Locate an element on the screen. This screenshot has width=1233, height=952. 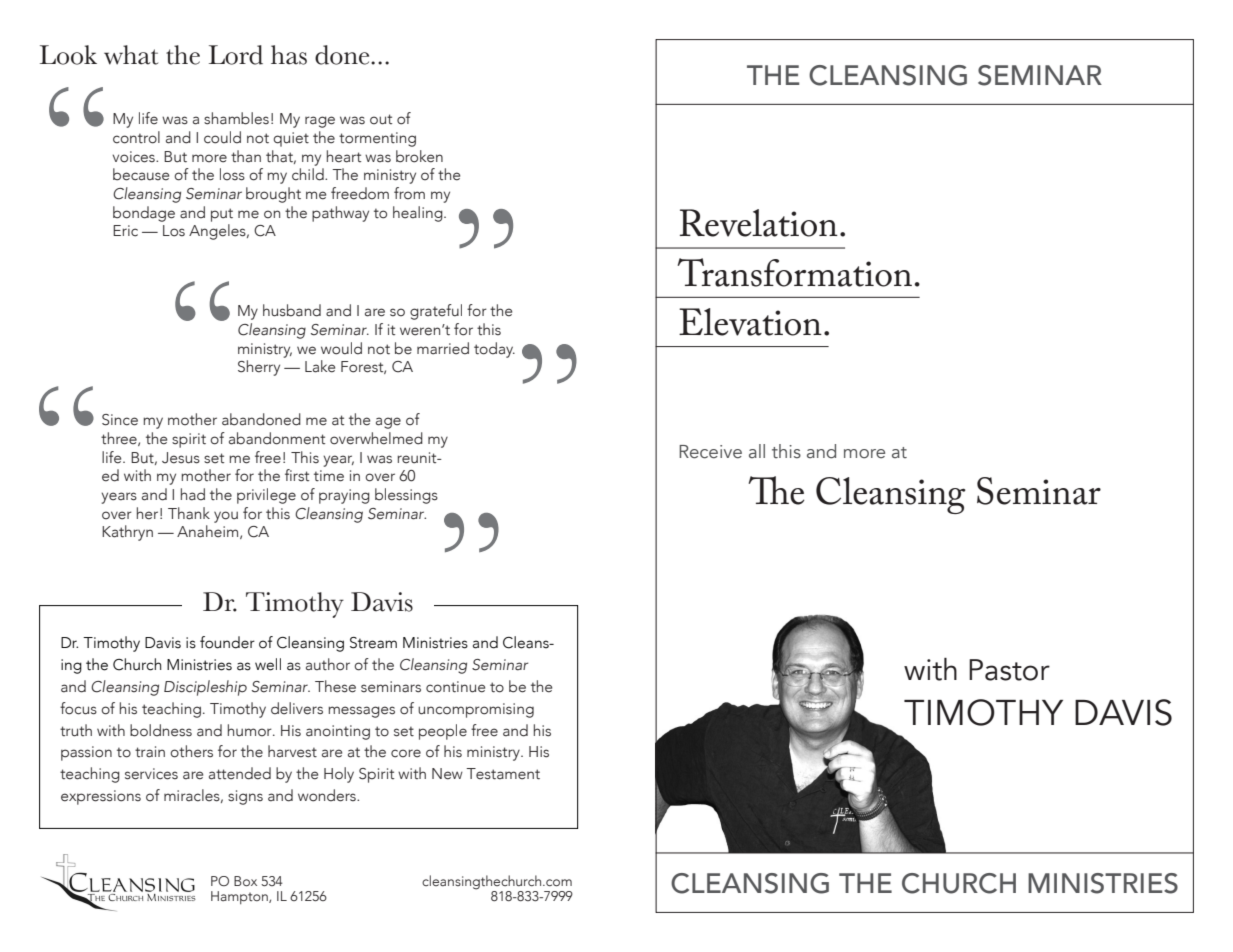
Angeles is located at coordinates (218, 232).
